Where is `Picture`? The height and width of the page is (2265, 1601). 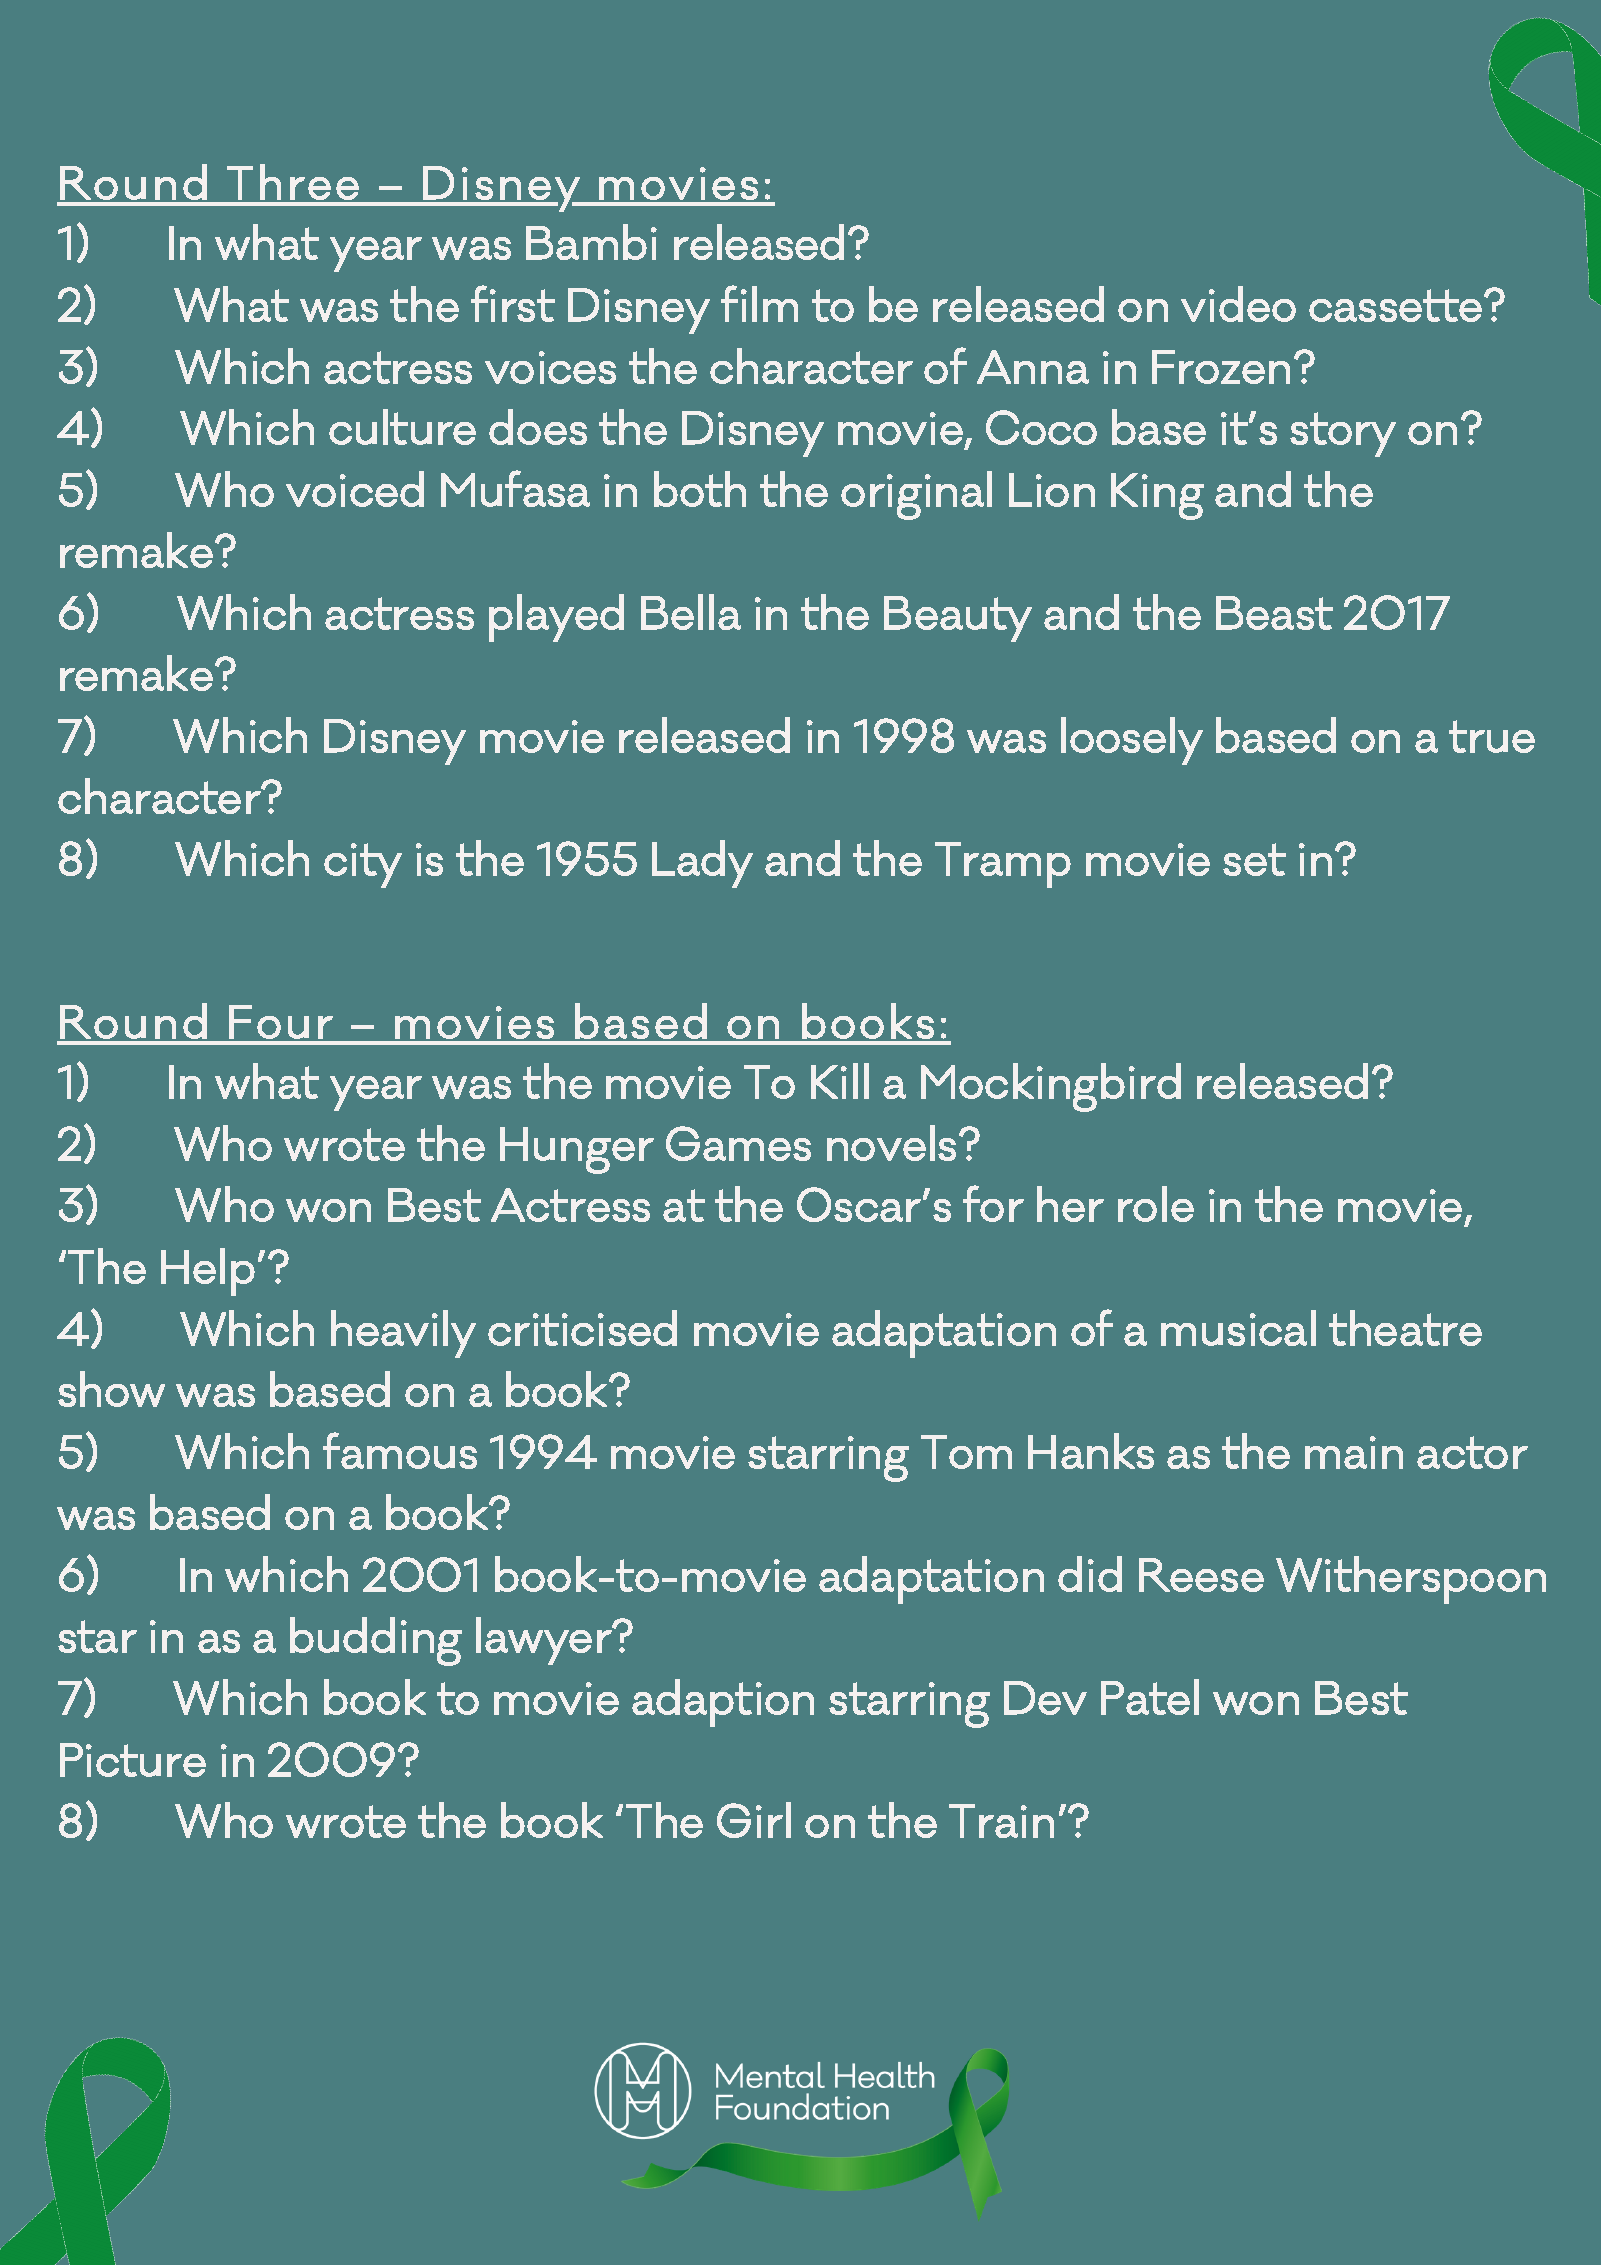
Picture is located at coordinates (133, 1760).
